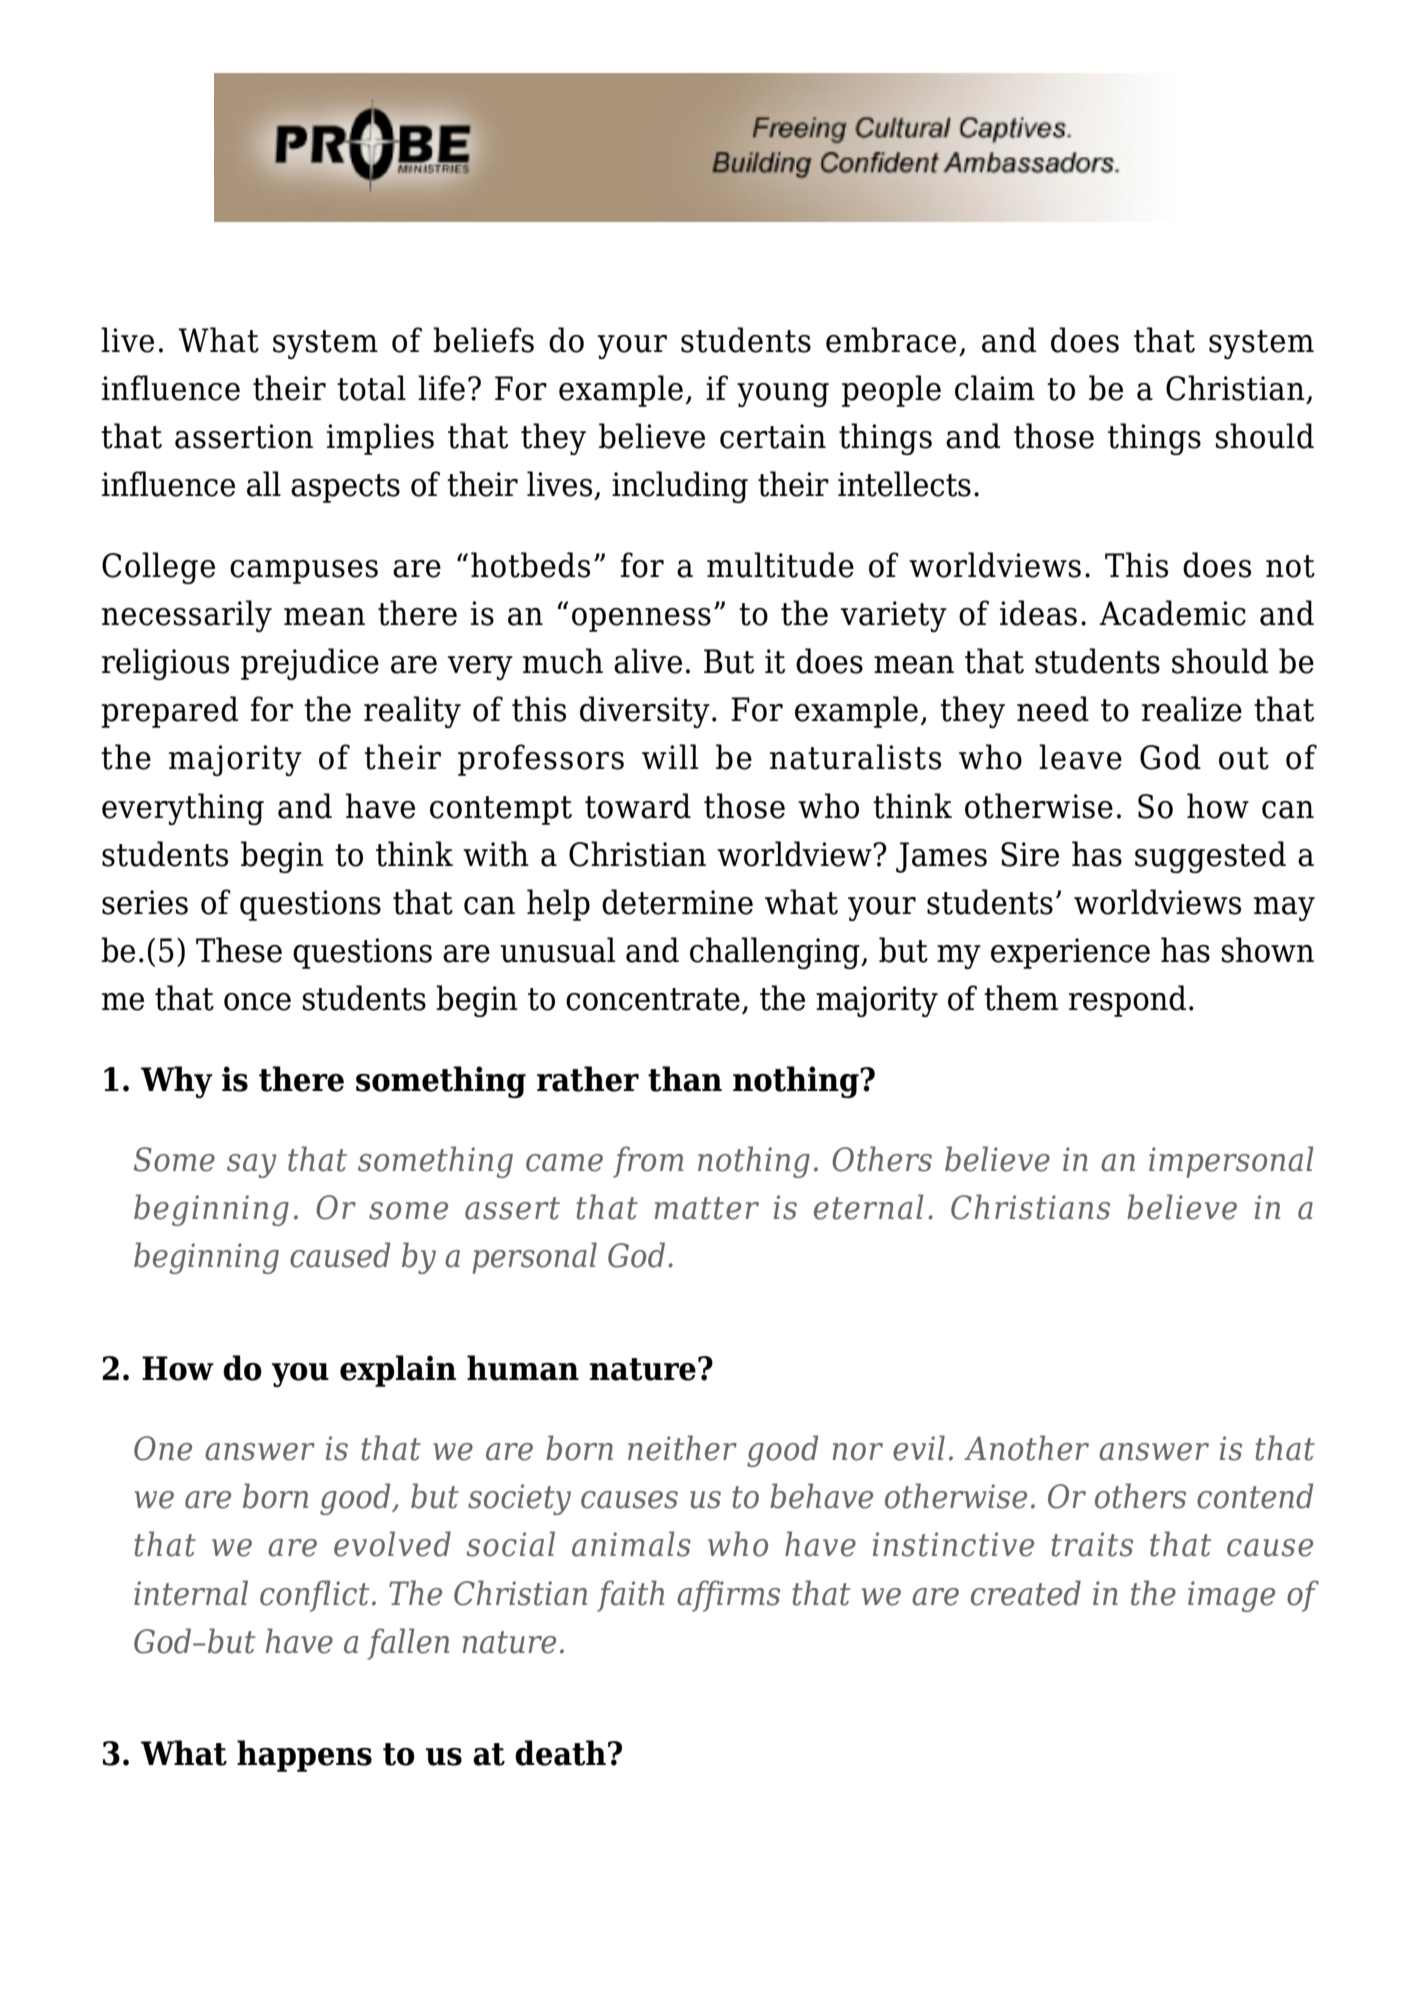 Image resolution: width=1416 pixels, height=2003 pixels. What do you see at coordinates (177, 1082) in the document?
I see `Why` at bounding box center [177, 1082].
